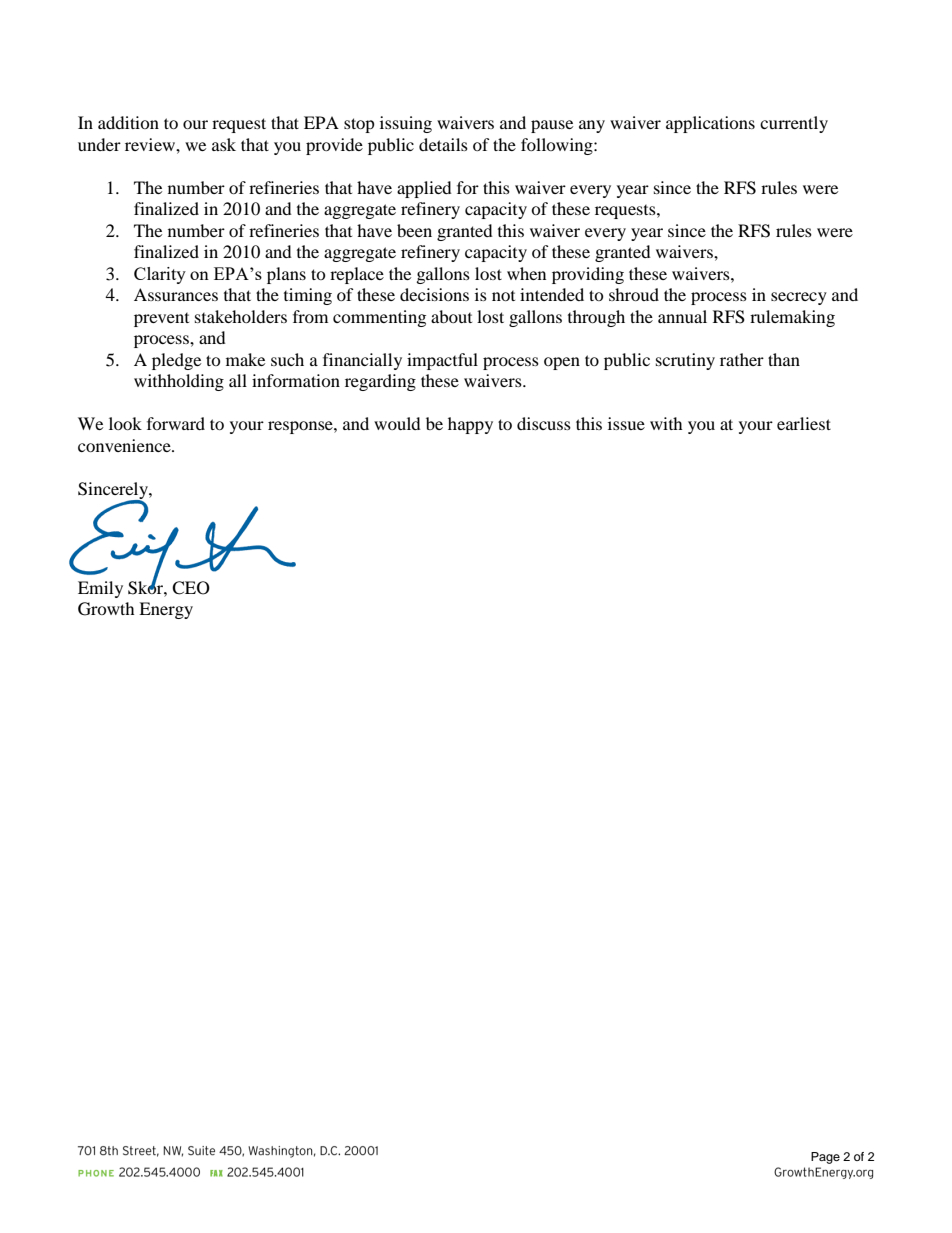 The height and width of the screenshot is (1233, 952). What do you see at coordinates (106, 609) in the screenshot?
I see `Growth` at bounding box center [106, 609].
